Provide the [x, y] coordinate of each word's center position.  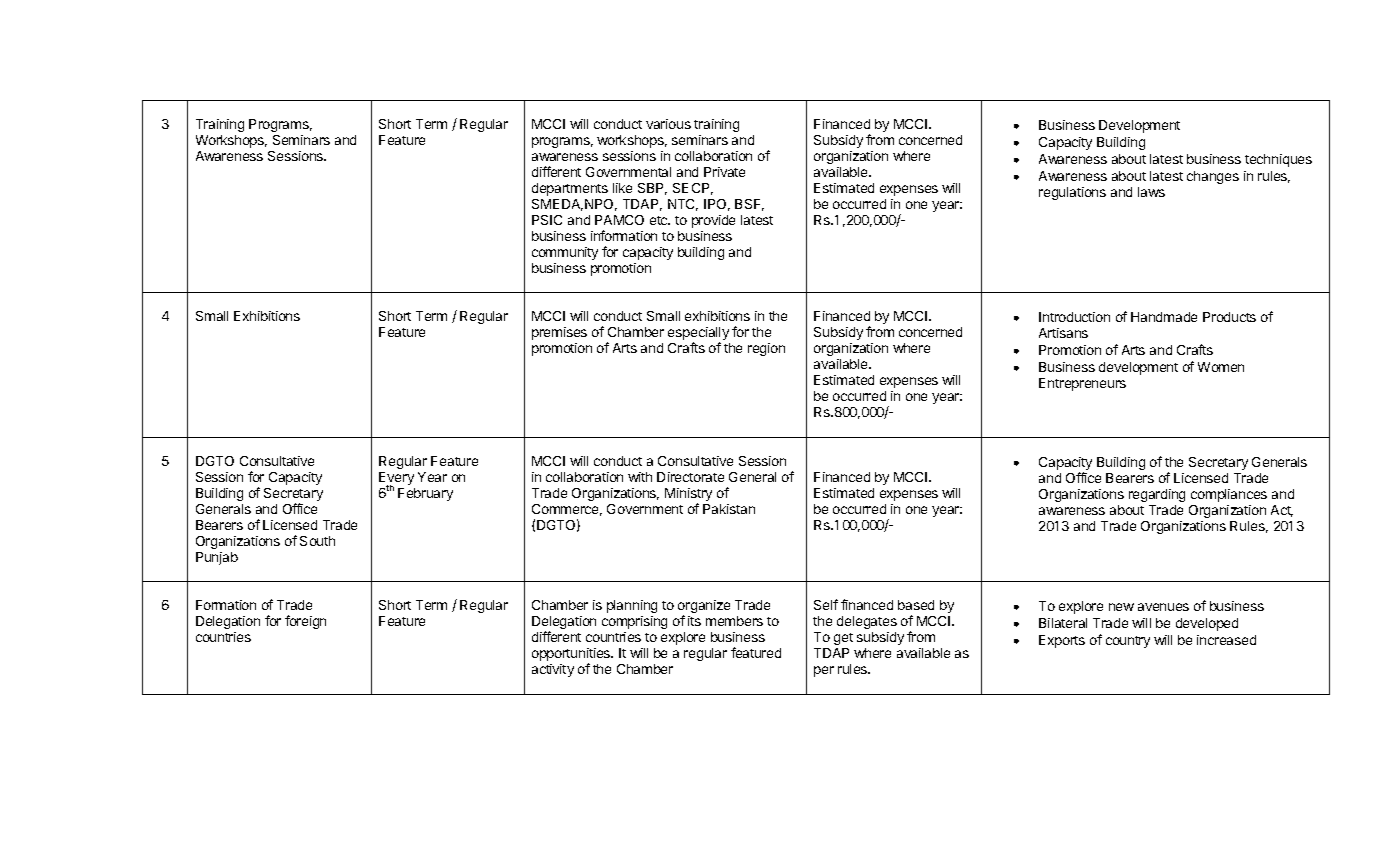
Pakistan [729, 509]
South [317, 541]
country [1128, 642]
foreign [305, 622]
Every [396, 480]
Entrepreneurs [1082, 384]
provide [713, 221]
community [565, 253]
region [766, 349]
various [668, 124]
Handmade [1164, 317]
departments [570, 189]
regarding [1157, 495]
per [824, 671]
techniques [1278, 160]
